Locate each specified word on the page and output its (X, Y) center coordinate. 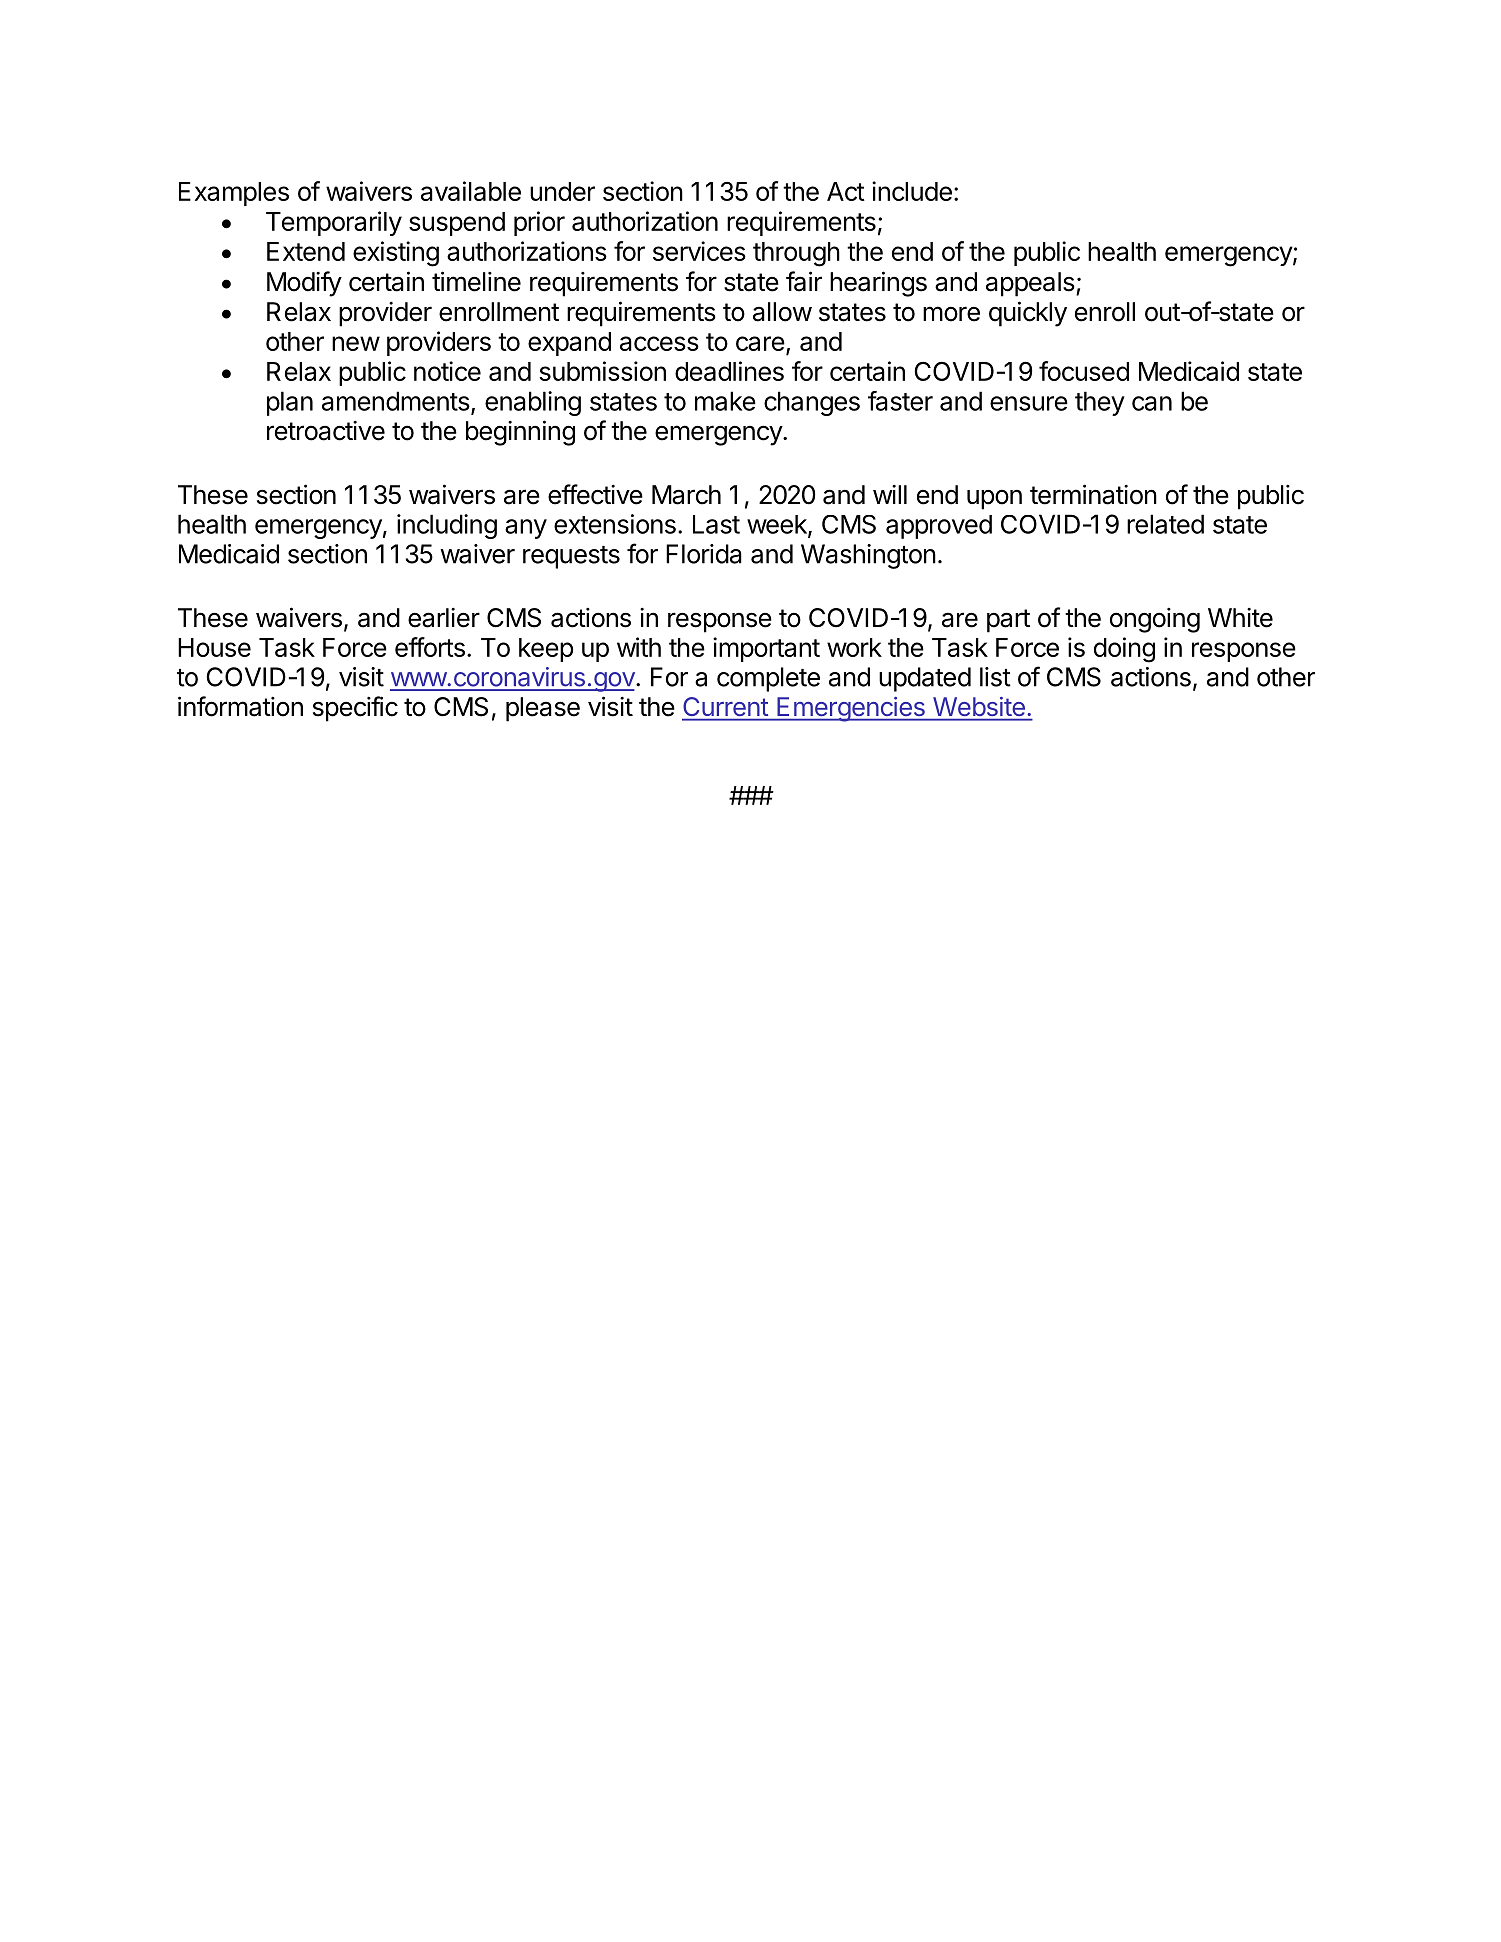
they (1100, 403)
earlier (444, 617)
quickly (1028, 314)
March (686, 495)
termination (1093, 494)
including (447, 526)
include (912, 191)
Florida (704, 554)
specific (355, 709)
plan (290, 403)
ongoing (1155, 620)
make (725, 401)
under (562, 191)
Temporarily (334, 223)
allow (782, 312)
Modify (304, 284)
